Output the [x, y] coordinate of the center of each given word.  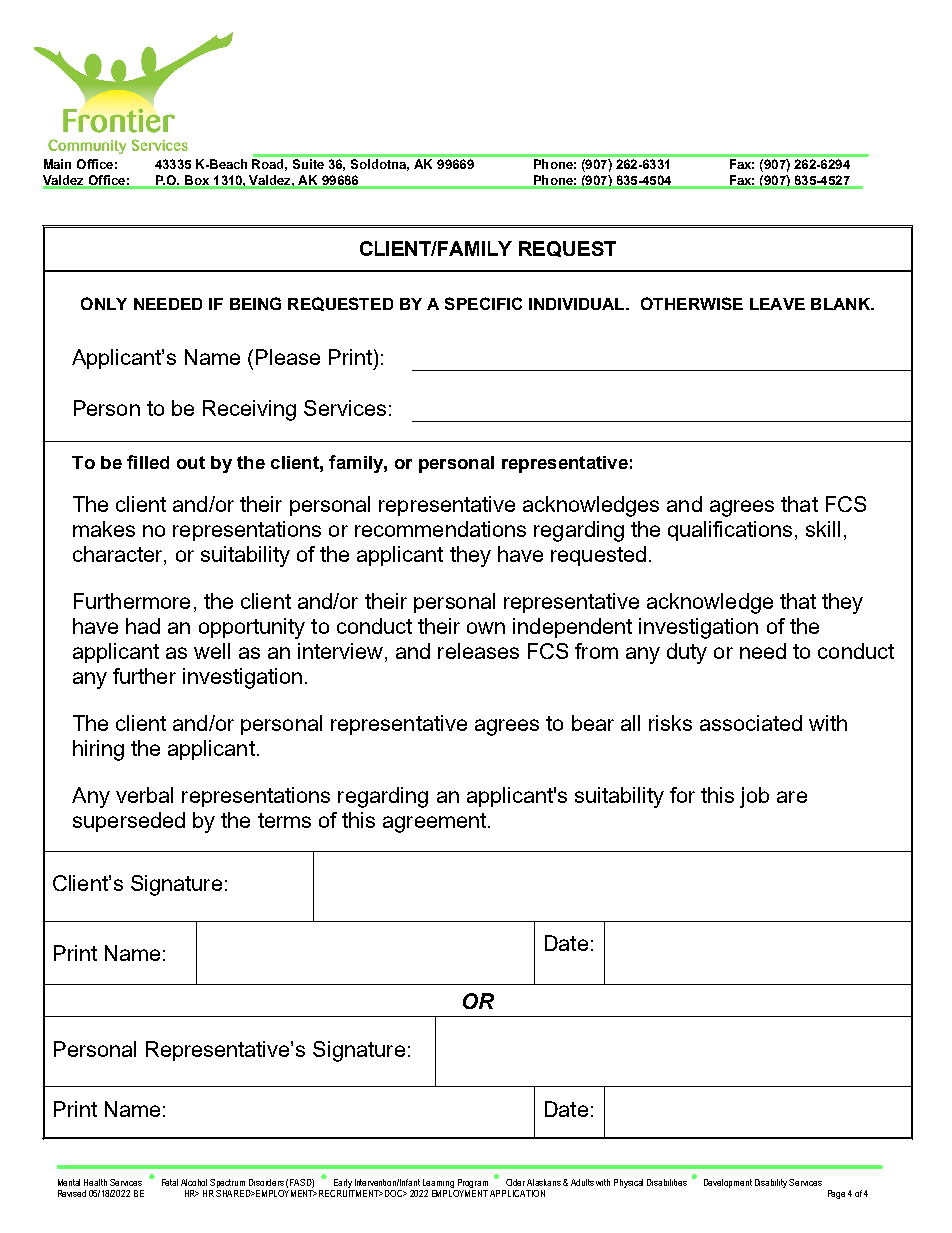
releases [478, 651]
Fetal [170, 1182]
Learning [438, 1183]
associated [751, 723]
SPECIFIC [483, 303]
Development [728, 1183]
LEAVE [777, 304]
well [212, 651]
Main [57, 164]
